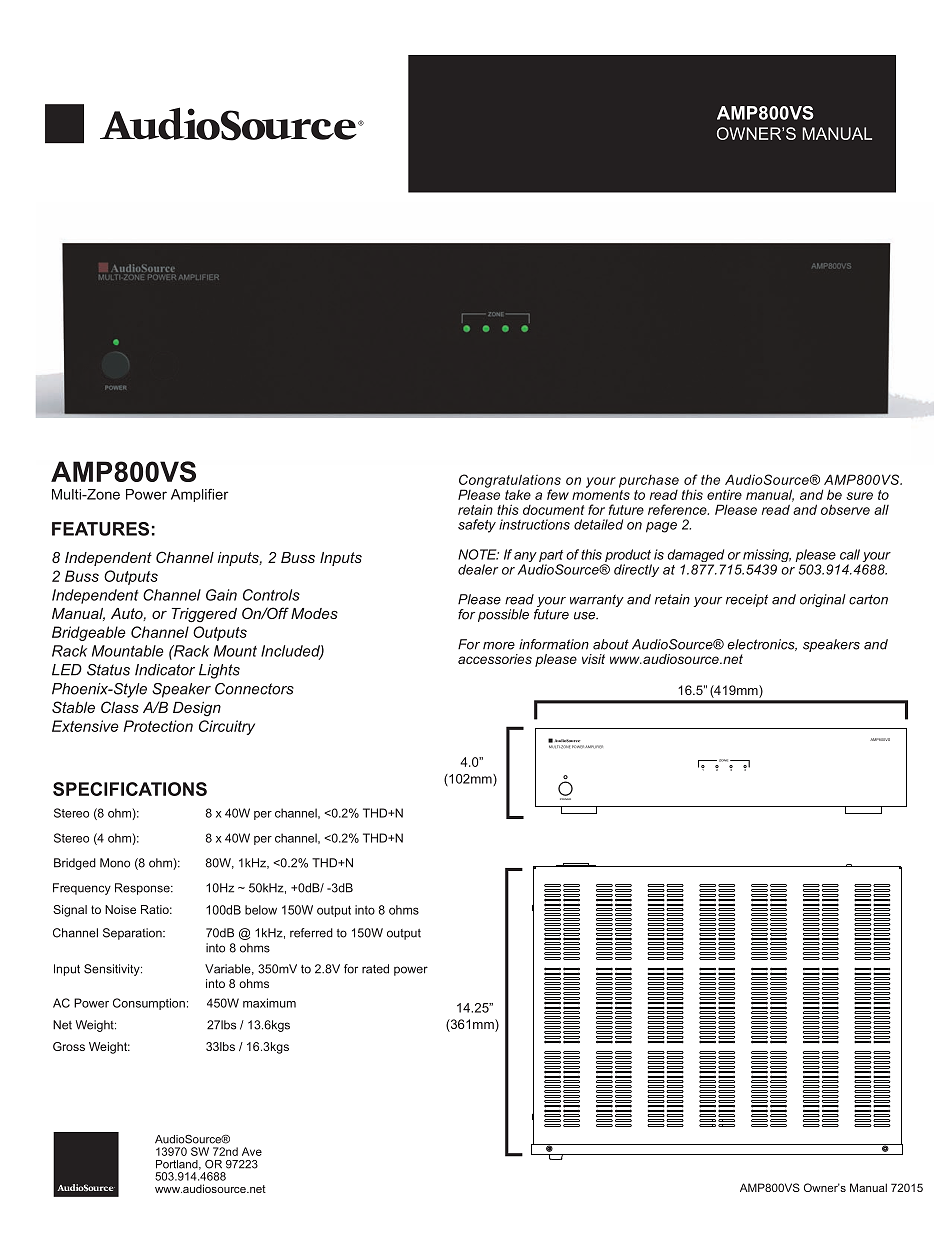  Describe the element at coordinates (724, 494) in the screenshot. I see `entire` at that location.
